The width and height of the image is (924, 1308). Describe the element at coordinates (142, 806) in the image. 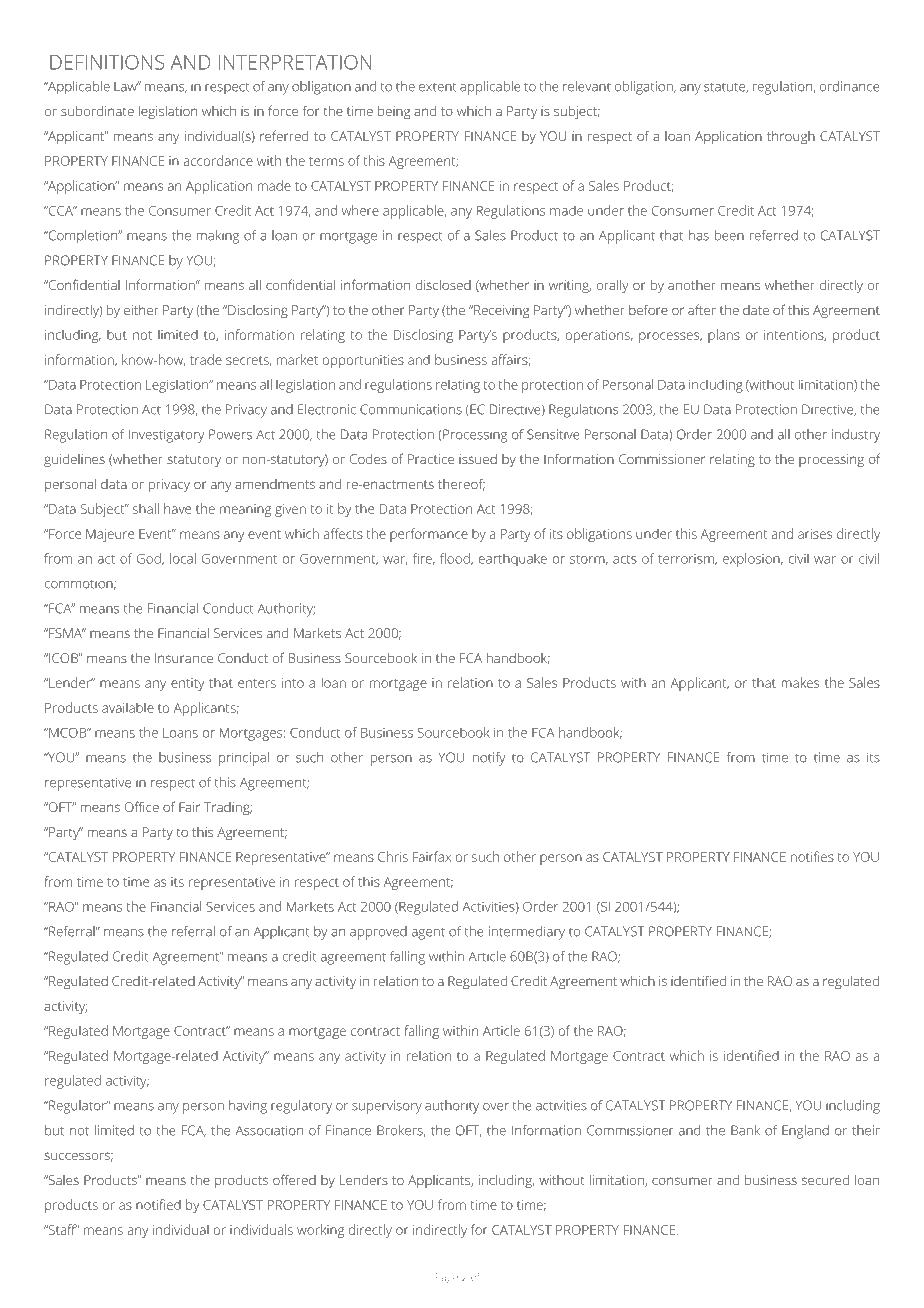

I see `Office` at that location.
